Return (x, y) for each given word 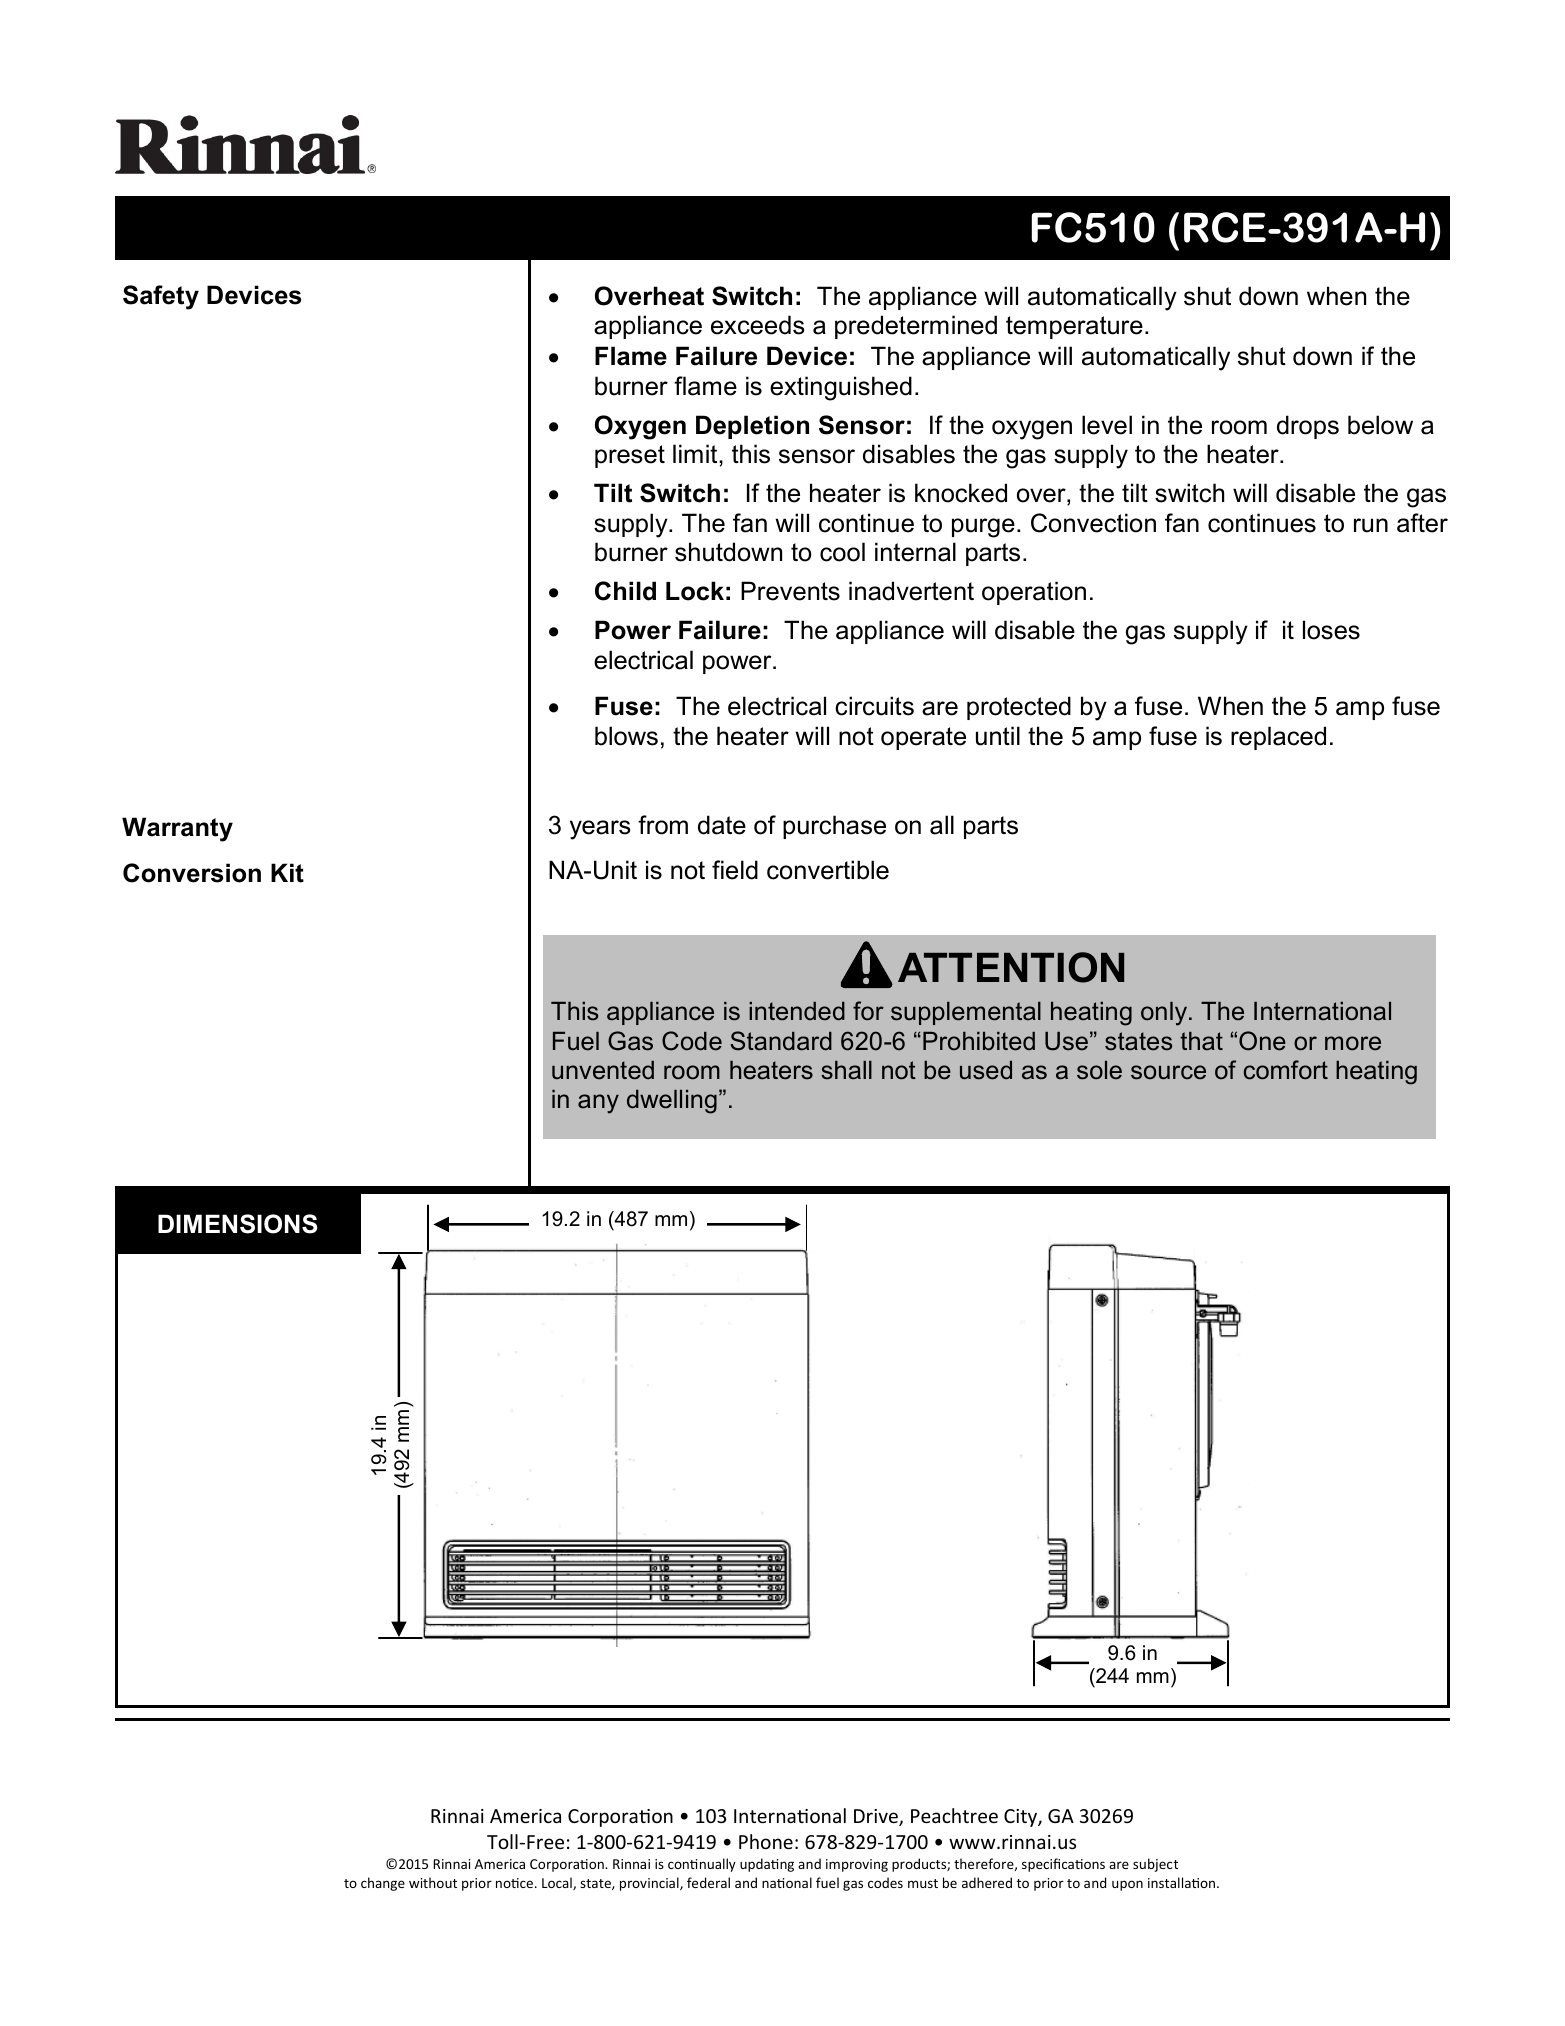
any (598, 1104)
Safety (161, 297)
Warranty (177, 829)
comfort (1286, 1070)
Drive (877, 1817)
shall (846, 1070)
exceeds (757, 325)
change (383, 1884)
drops (1308, 427)
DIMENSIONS (238, 1224)
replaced (1278, 738)
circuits (874, 706)
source (1168, 1072)
